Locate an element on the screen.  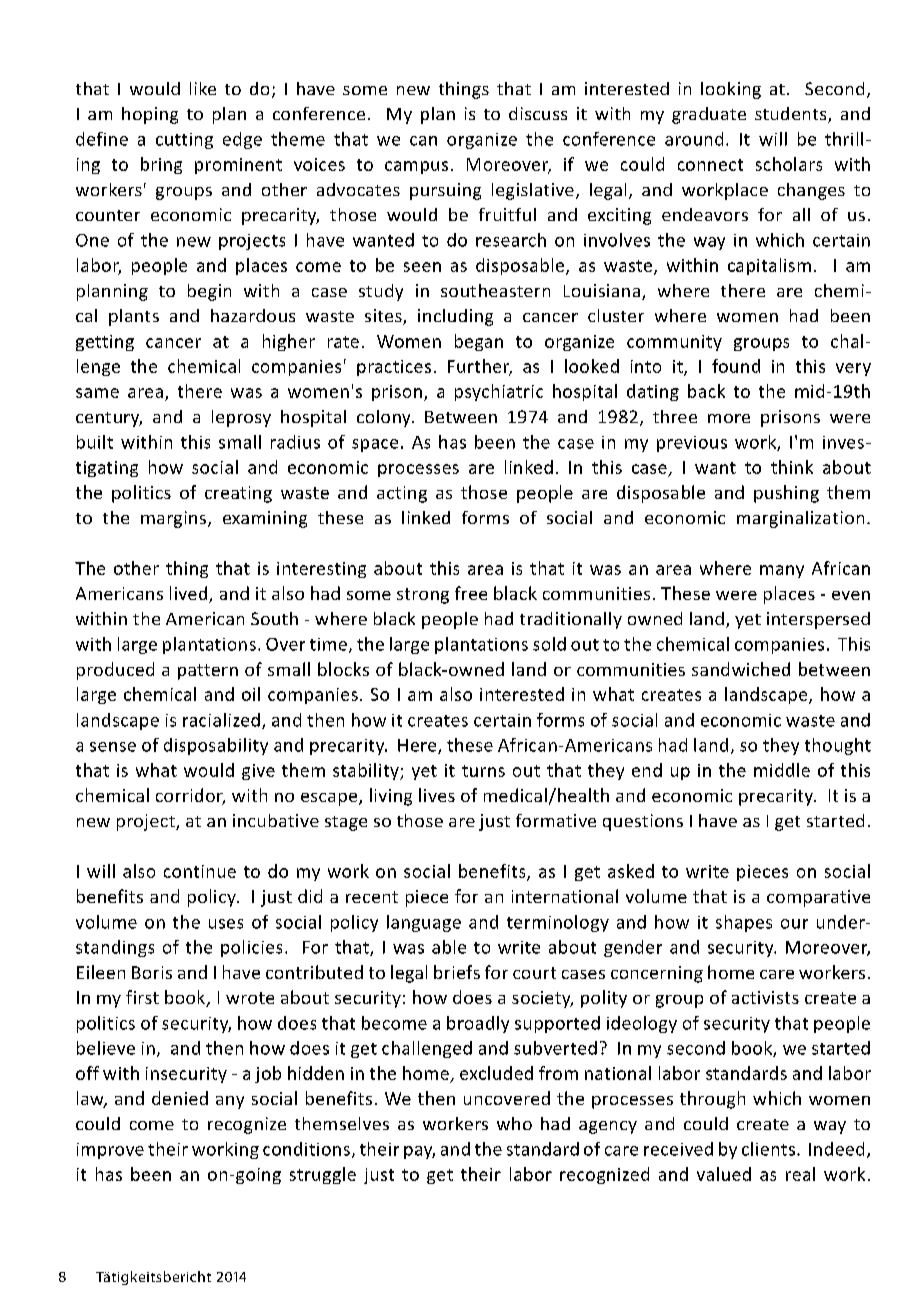
free is located at coordinates (471, 593).
